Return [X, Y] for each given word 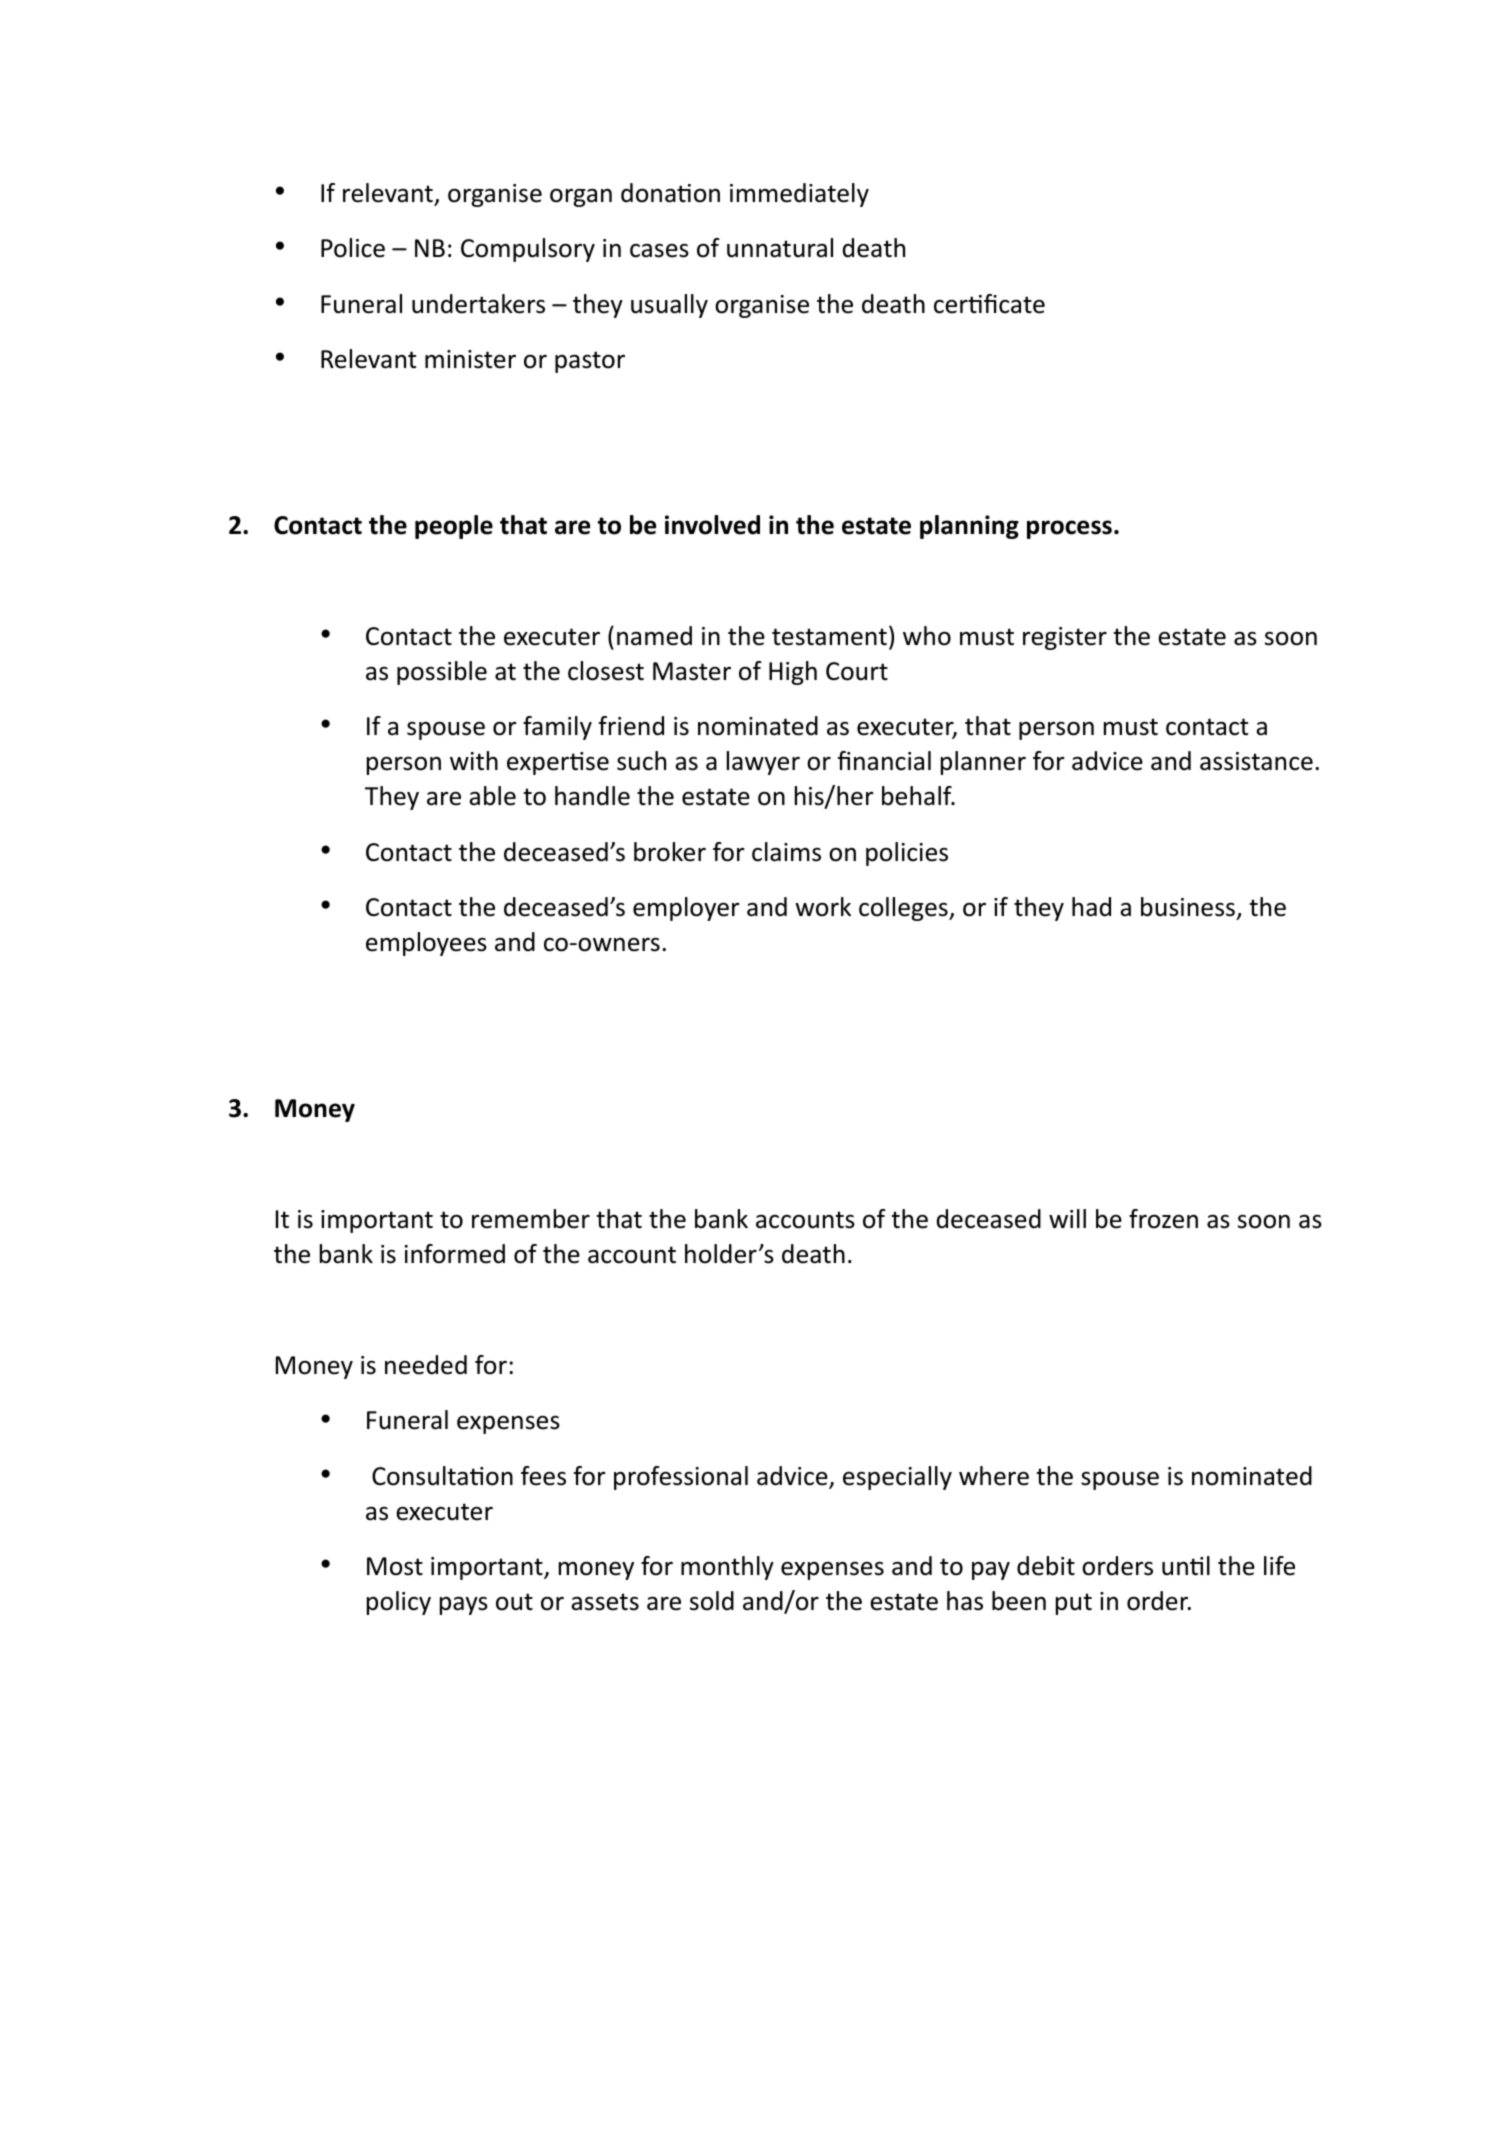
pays [464, 1605]
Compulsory [528, 250]
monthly [727, 1568]
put [1074, 1604]
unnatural [780, 248]
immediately [799, 195]
